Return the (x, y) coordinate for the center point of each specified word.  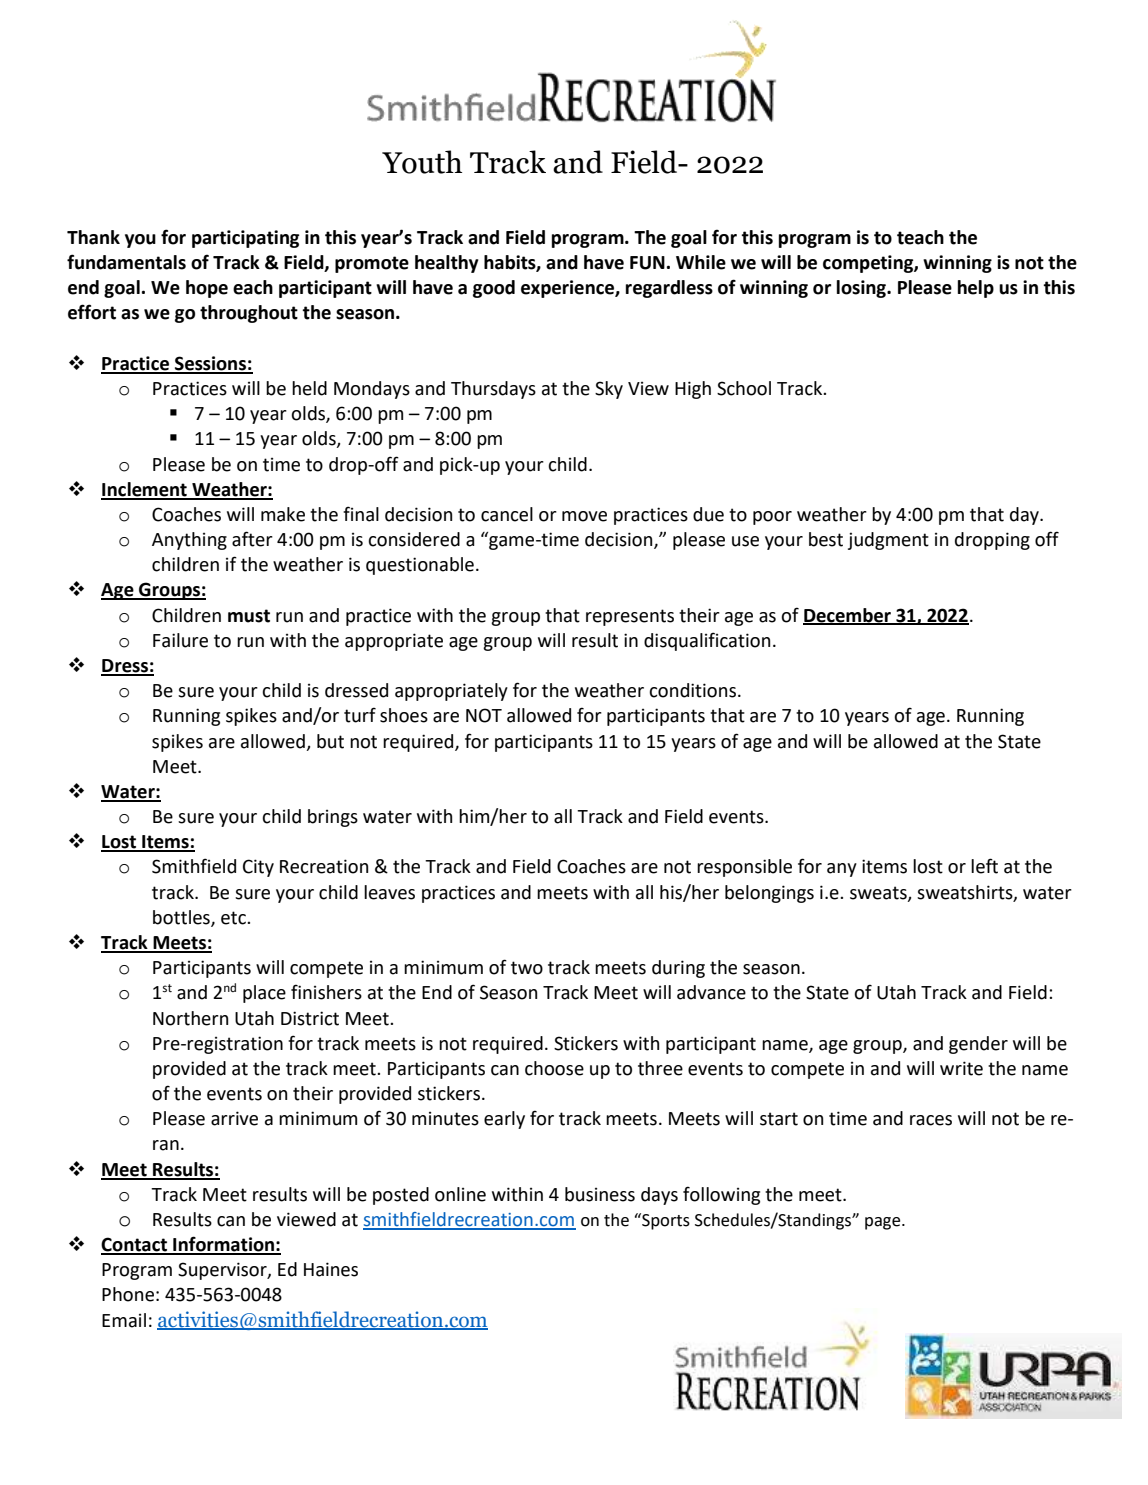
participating (245, 239)
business (600, 1194)
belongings (769, 894)
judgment (888, 541)
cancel (507, 514)
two (527, 968)
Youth (422, 162)
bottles (182, 918)
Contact (135, 1245)
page (884, 1223)
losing (862, 289)
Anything (189, 541)
